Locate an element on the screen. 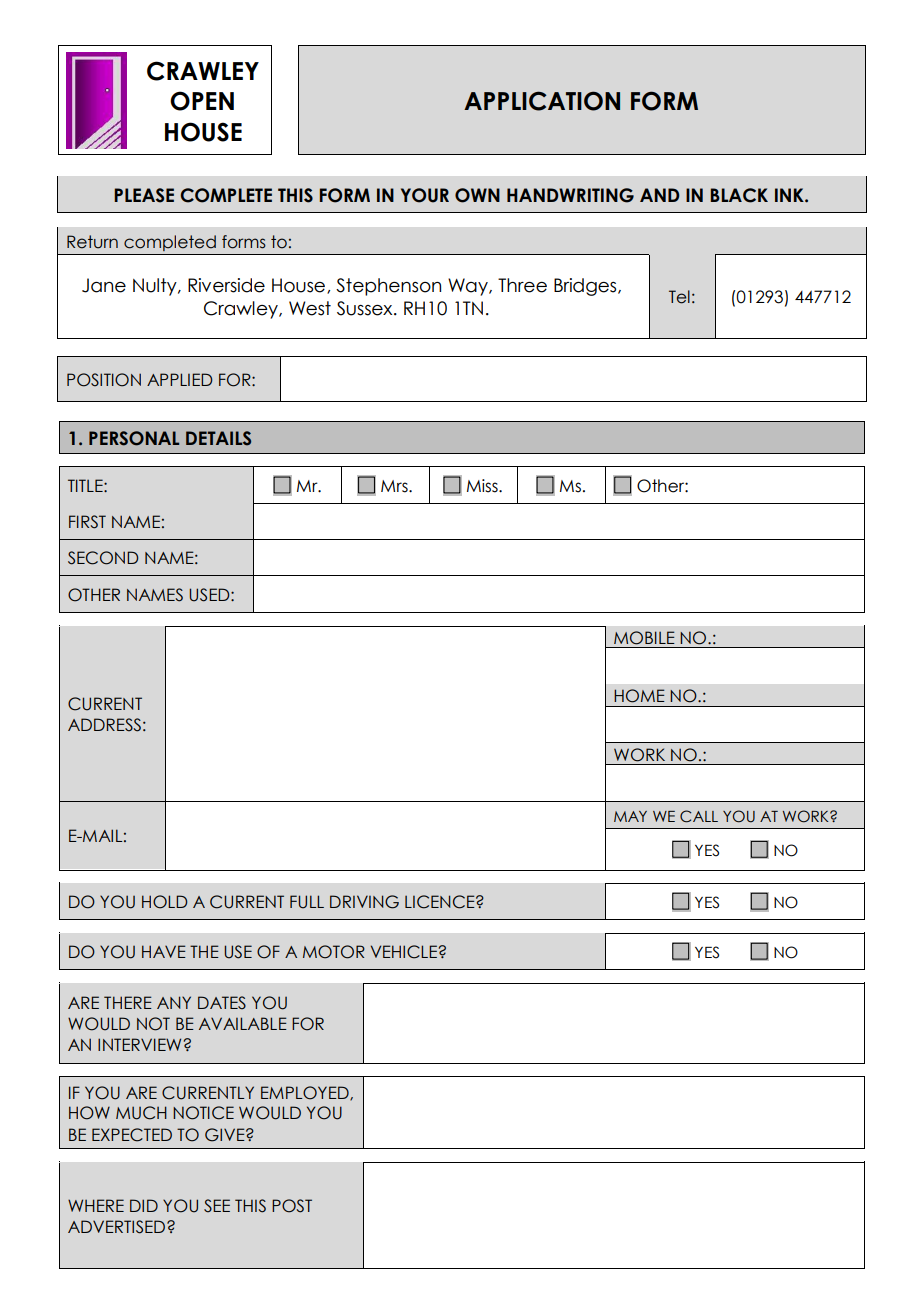 The height and width of the screenshot is (1307, 924). ANY is located at coordinates (174, 1002).
